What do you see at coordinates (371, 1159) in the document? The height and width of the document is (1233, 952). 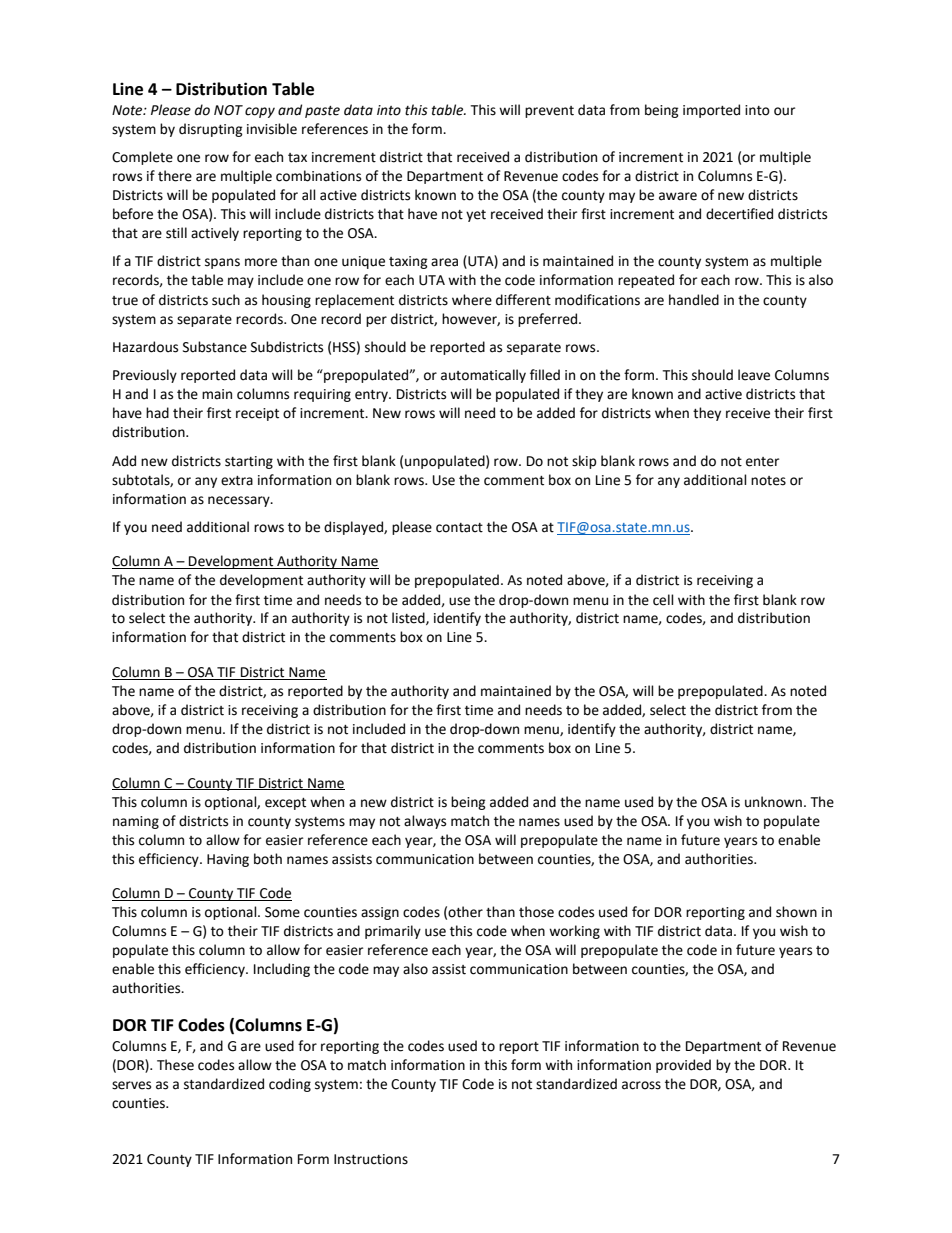 I see `Instructions` at bounding box center [371, 1159].
